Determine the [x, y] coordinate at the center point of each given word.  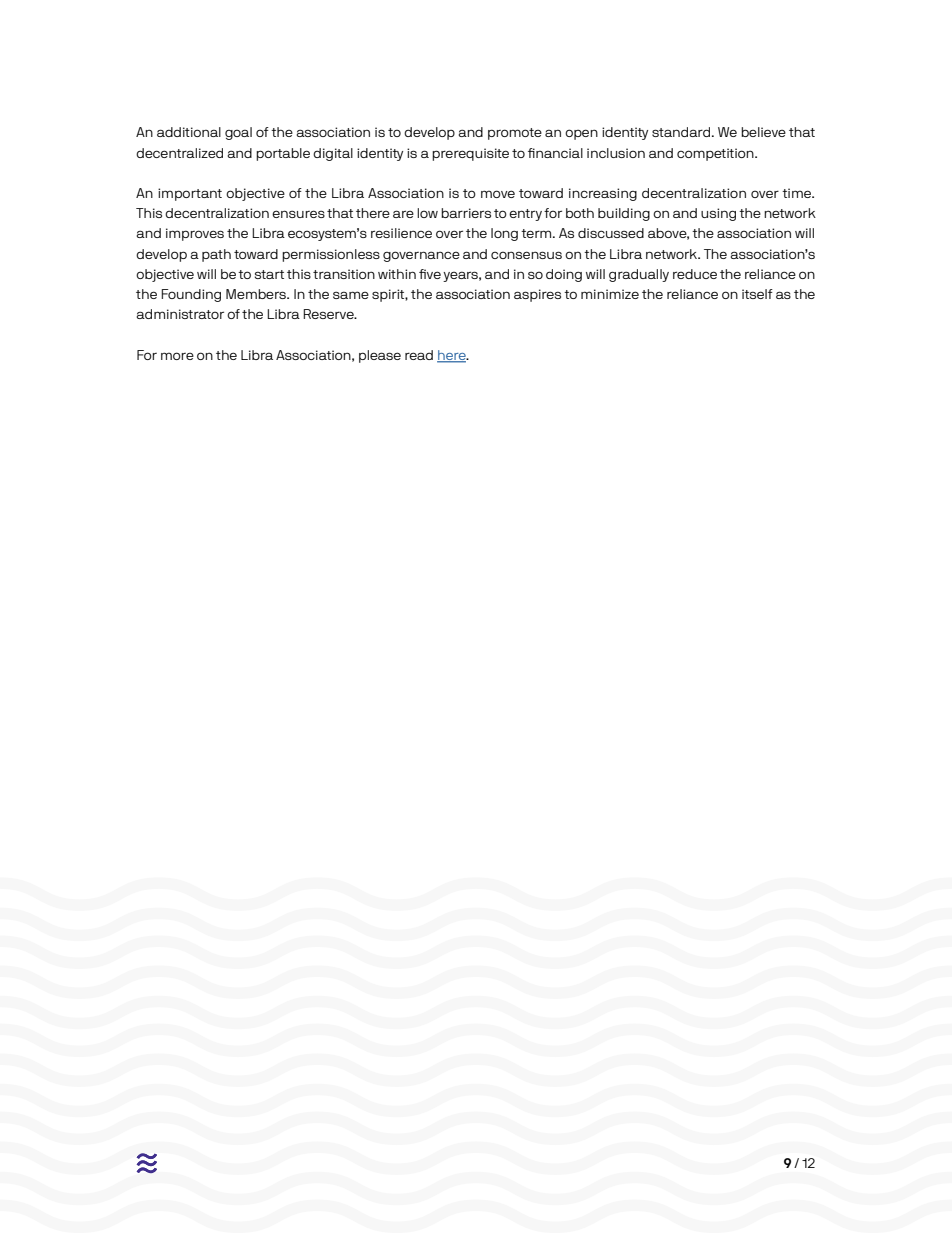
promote [515, 134]
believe [763, 132]
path [216, 255]
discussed [611, 233]
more [177, 356]
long [504, 234]
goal [238, 133]
